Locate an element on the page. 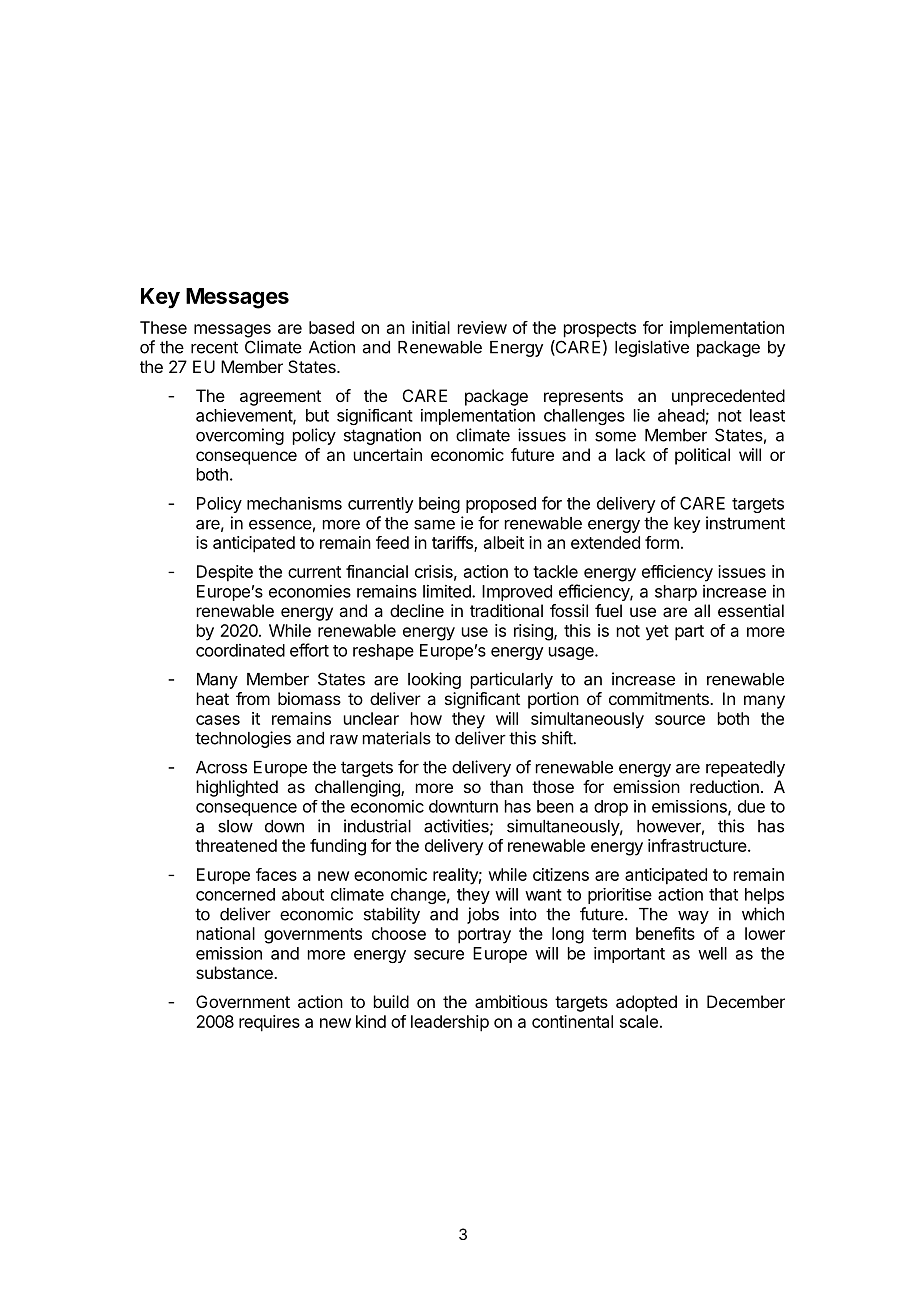 This document has height=1308, width=924. instrument is located at coordinates (745, 523).
